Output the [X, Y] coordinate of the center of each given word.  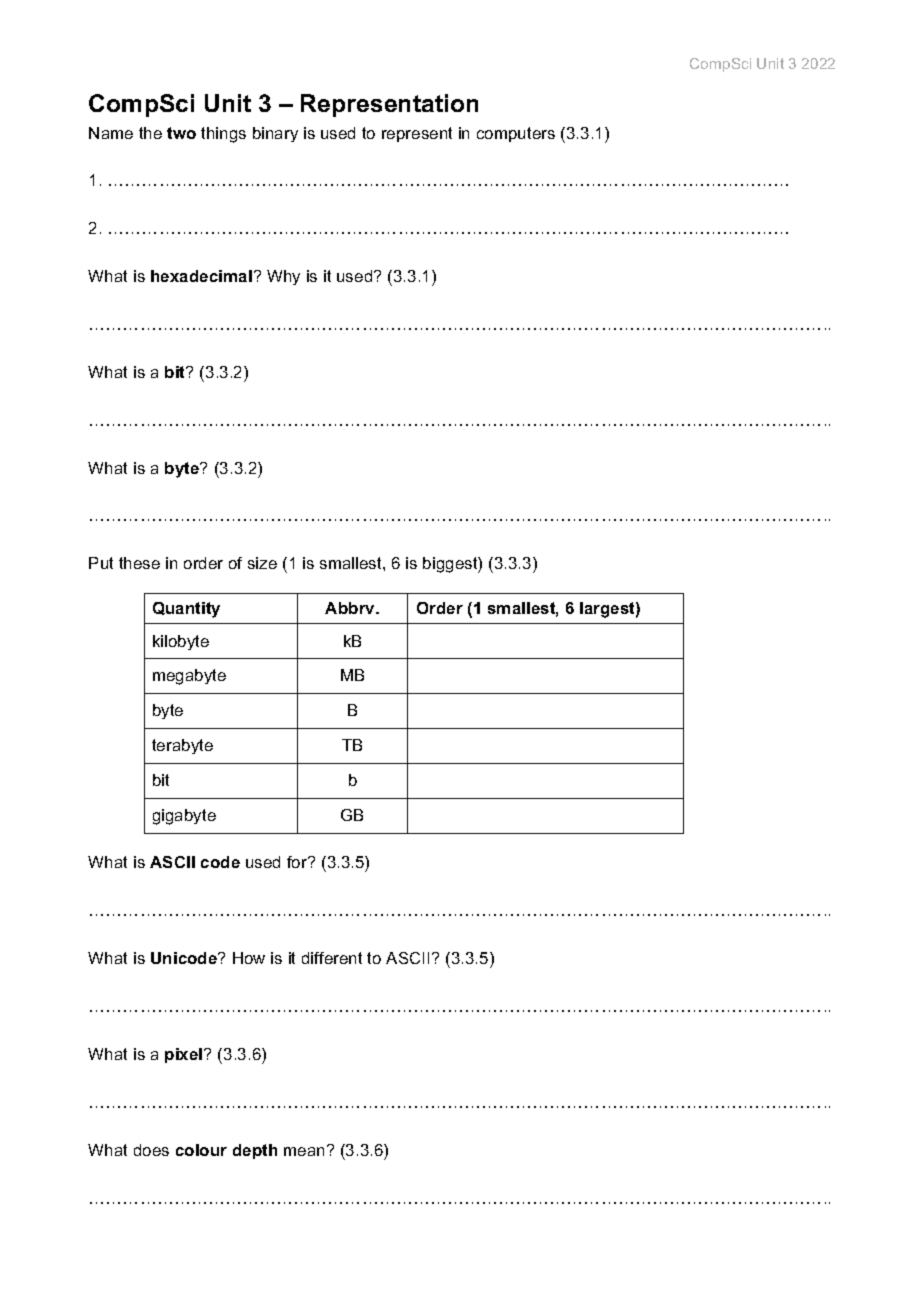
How [249, 958]
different [332, 958]
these [139, 563]
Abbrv [351, 608]
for [298, 862]
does [151, 1150]
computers [516, 134]
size [262, 563]
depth [255, 1151]
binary [275, 134]
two [181, 133]
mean [304, 1151]
